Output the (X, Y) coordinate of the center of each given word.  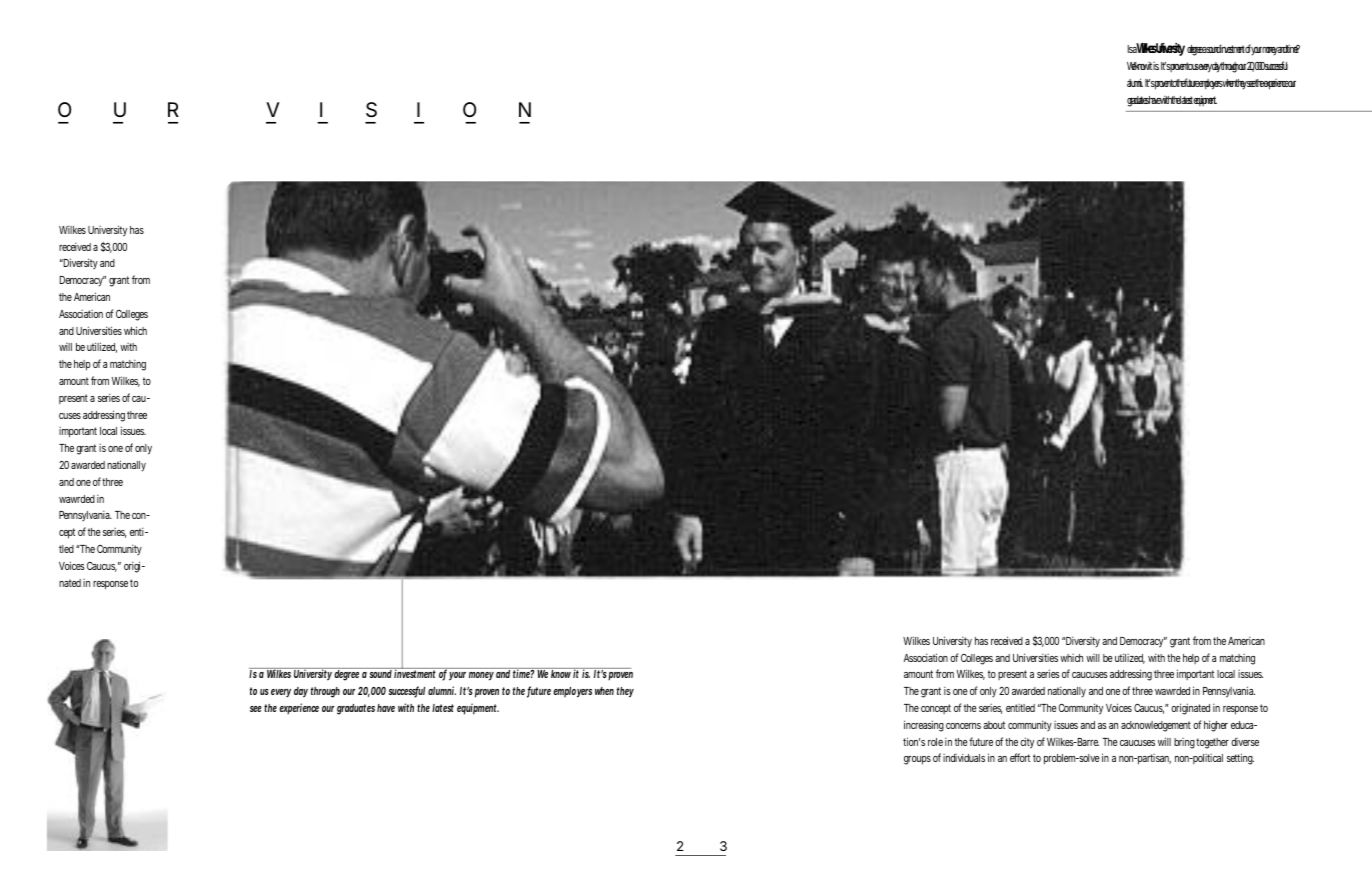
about (994, 725)
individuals (964, 757)
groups (917, 760)
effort (1020, 757)
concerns (963, 726)
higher (1216, 726)
